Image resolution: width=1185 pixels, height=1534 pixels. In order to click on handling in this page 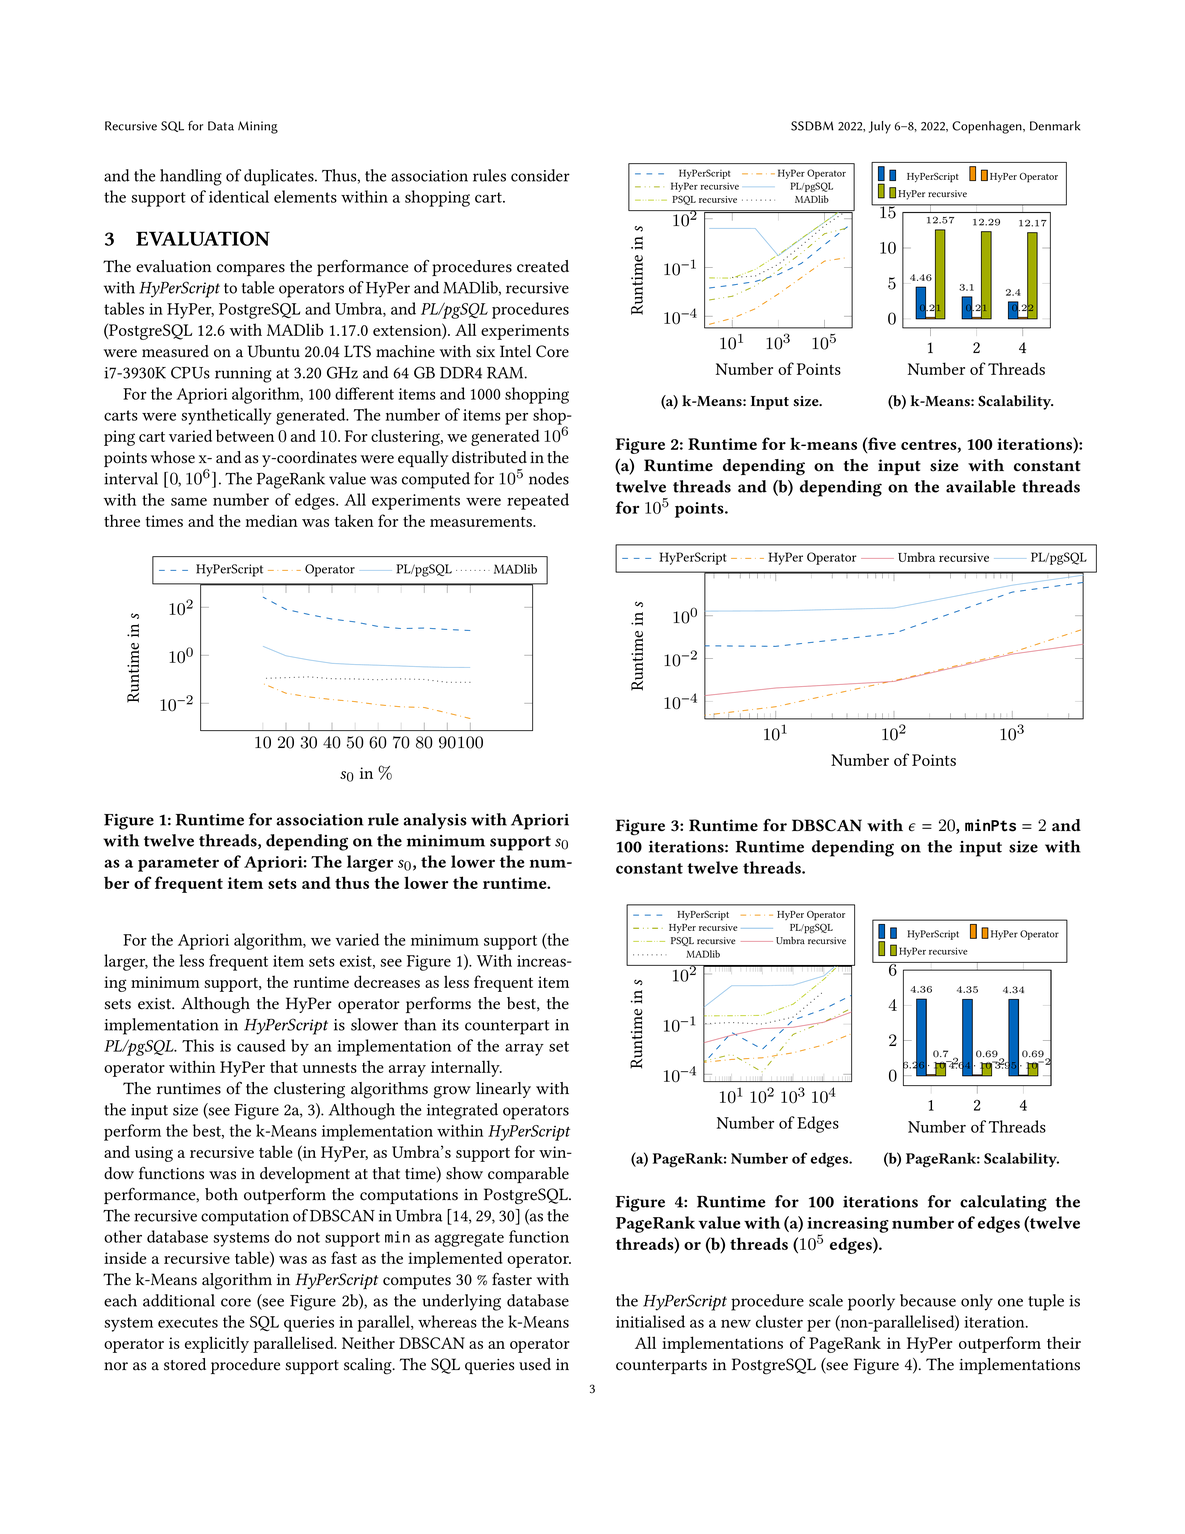, I will do `click(191, 177)`.
